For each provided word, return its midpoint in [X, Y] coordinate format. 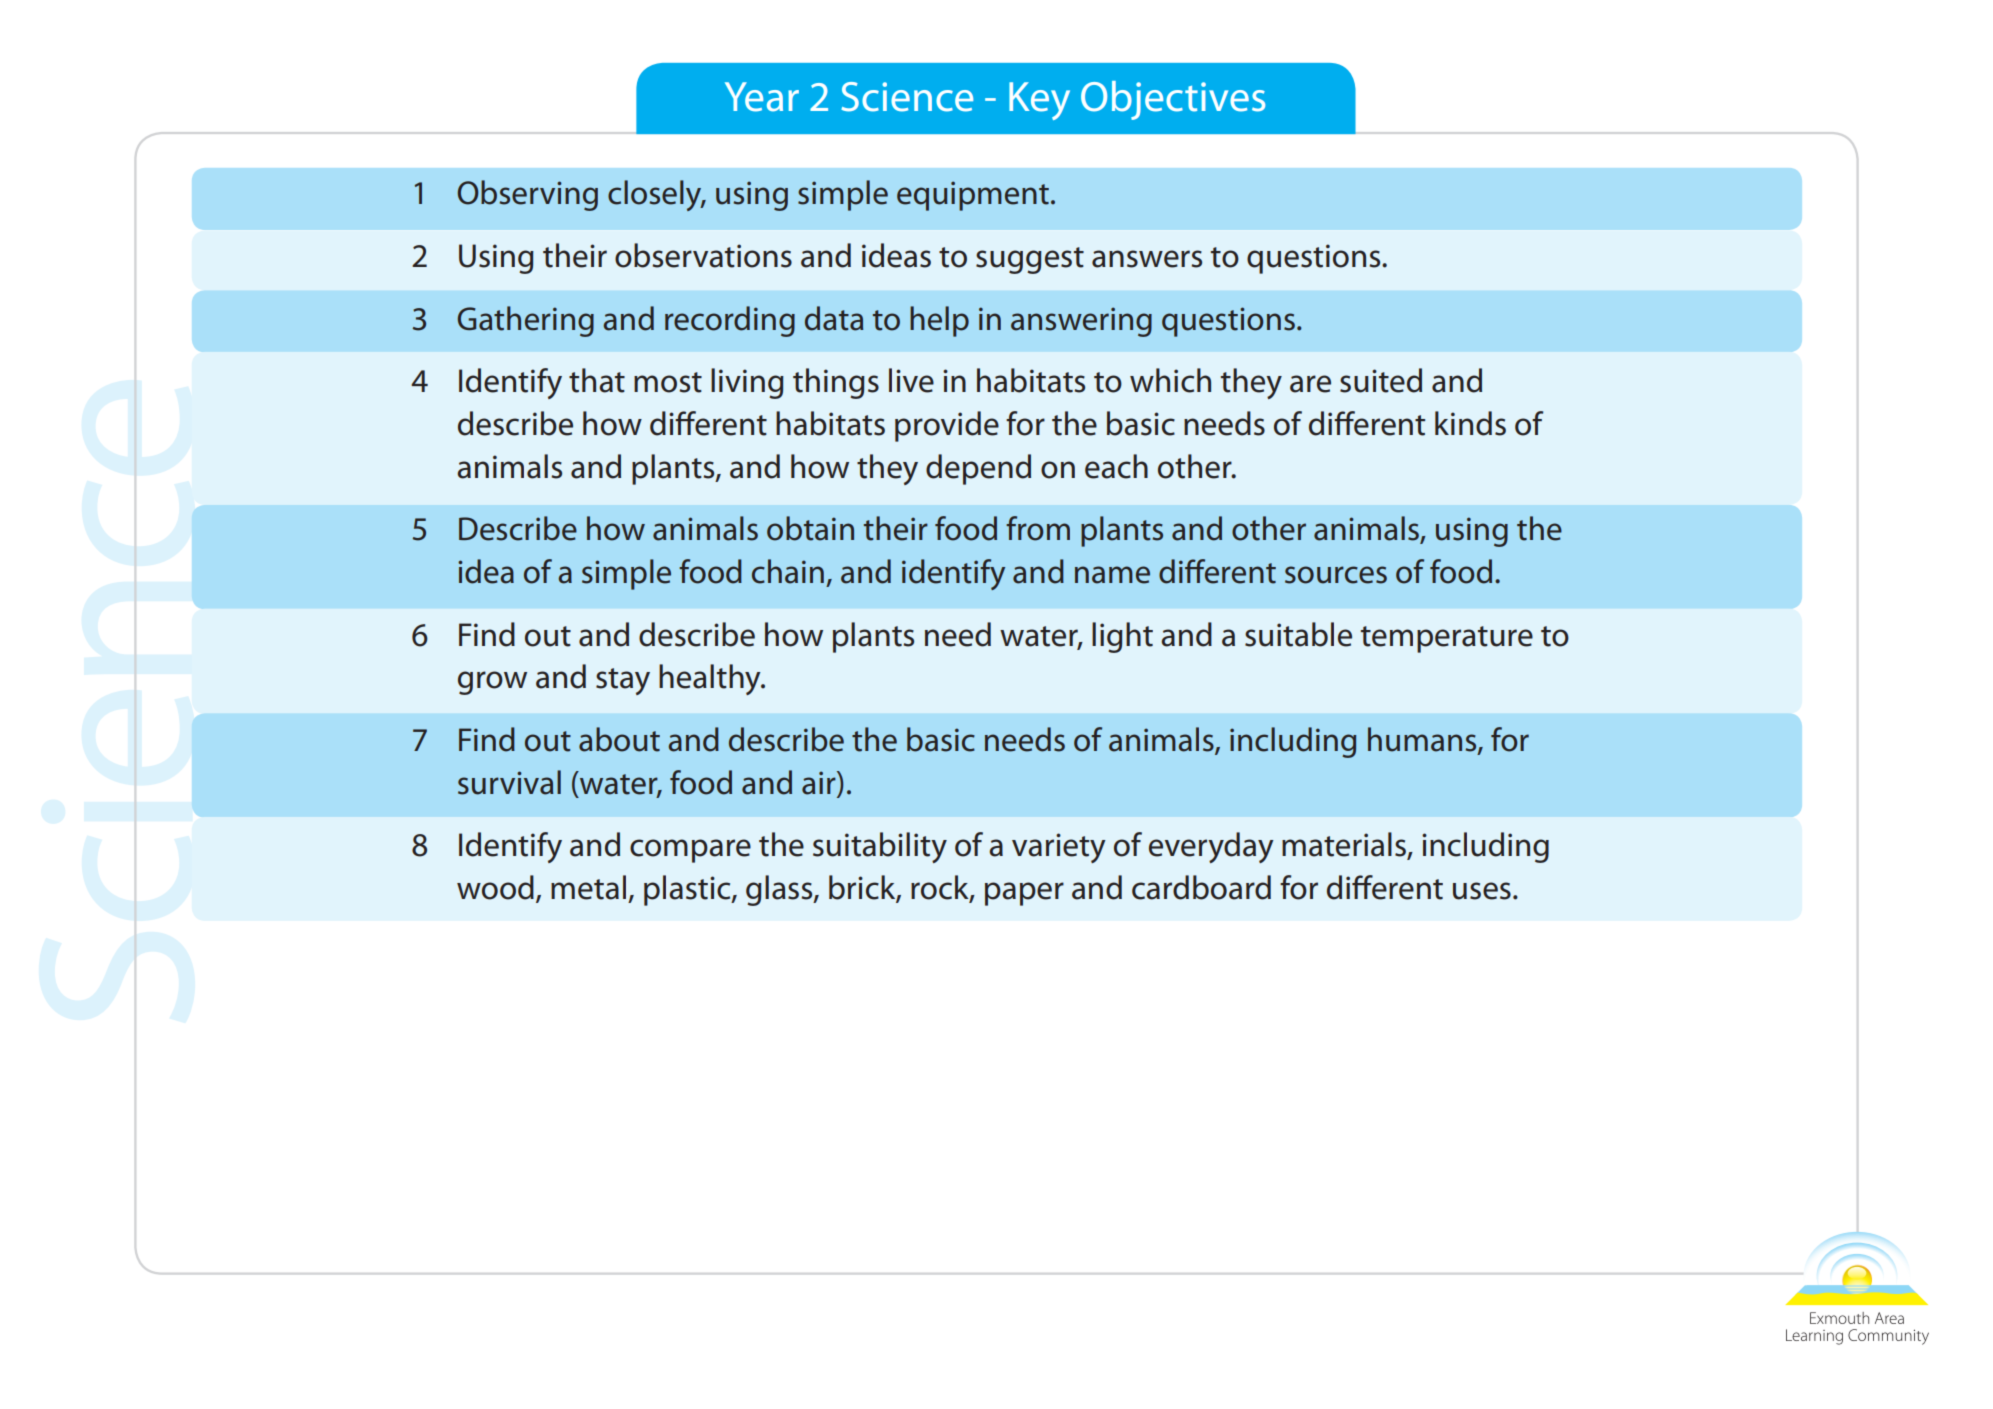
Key [1039, 101]
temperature [1447, 639]
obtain [810, 528]
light [1122, 637]
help [939, 321]
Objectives [1173, 100]
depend [978, 469]
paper [1024, 894]
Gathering [526, 321]
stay [623, 681]
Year [762, 97]
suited [1381, 380]
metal [588, 887]
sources [1336, 575]
